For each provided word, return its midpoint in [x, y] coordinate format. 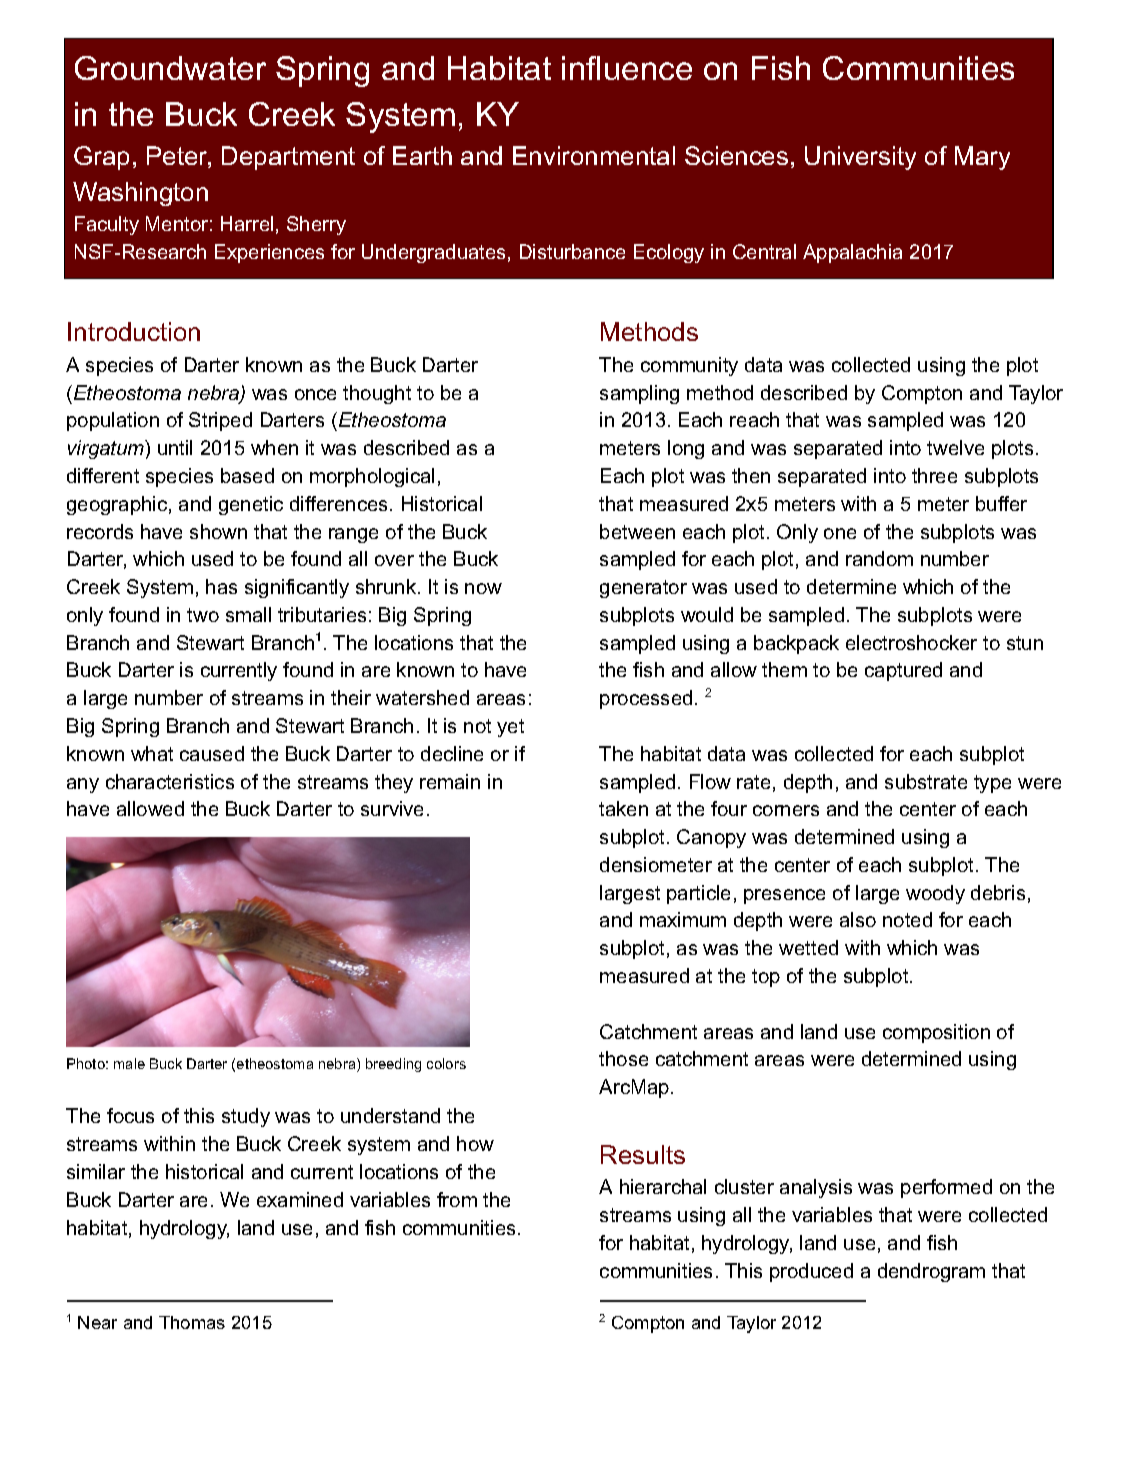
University [860, 158]
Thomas [192, 1322]
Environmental [594, 155]
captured [903, 671]
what [152, 753]
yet [510, 728]
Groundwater [170, 68]
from [457, 1199]
